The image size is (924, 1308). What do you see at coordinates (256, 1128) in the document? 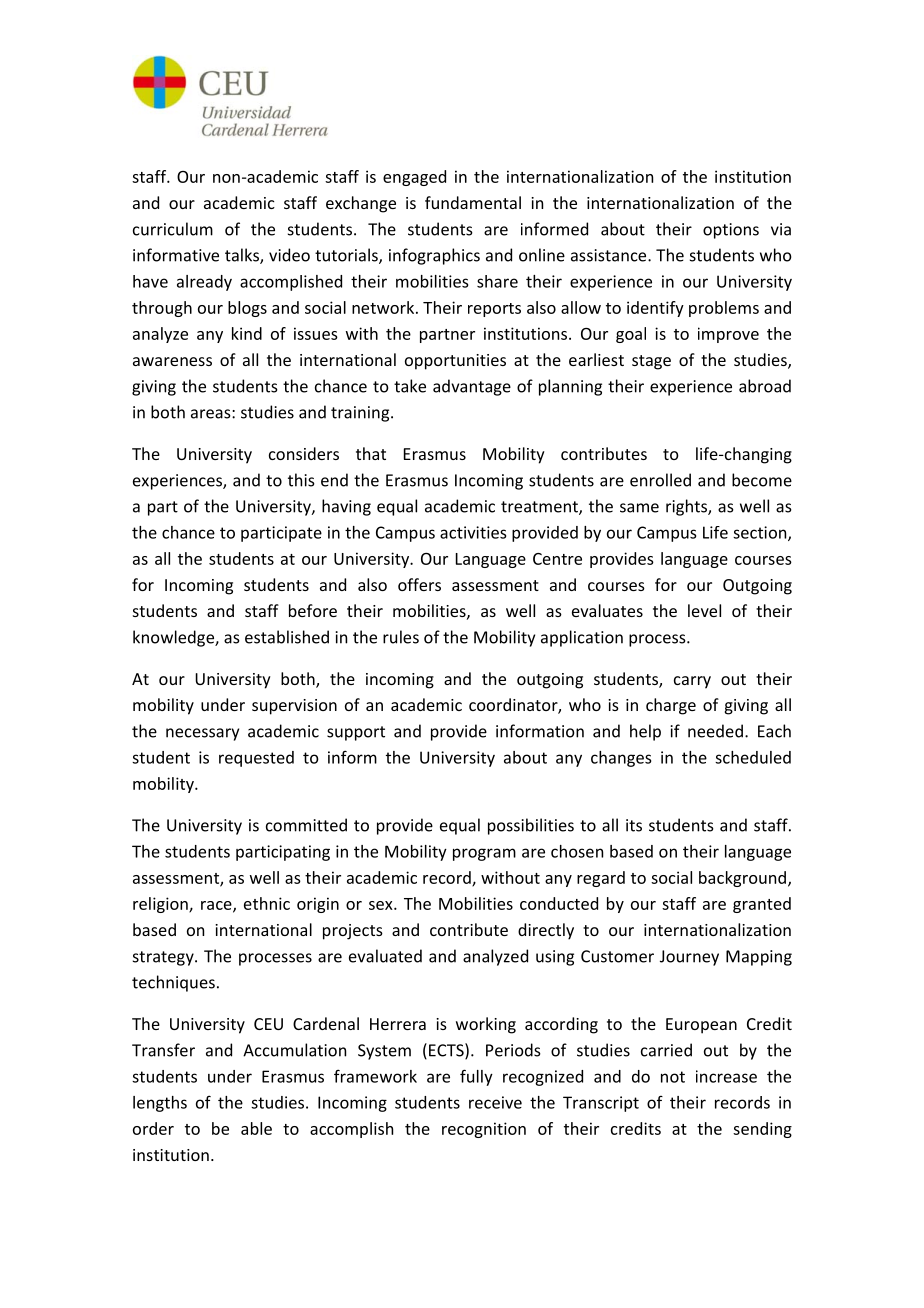
I see `able` at bounding box center [256, 1128].
